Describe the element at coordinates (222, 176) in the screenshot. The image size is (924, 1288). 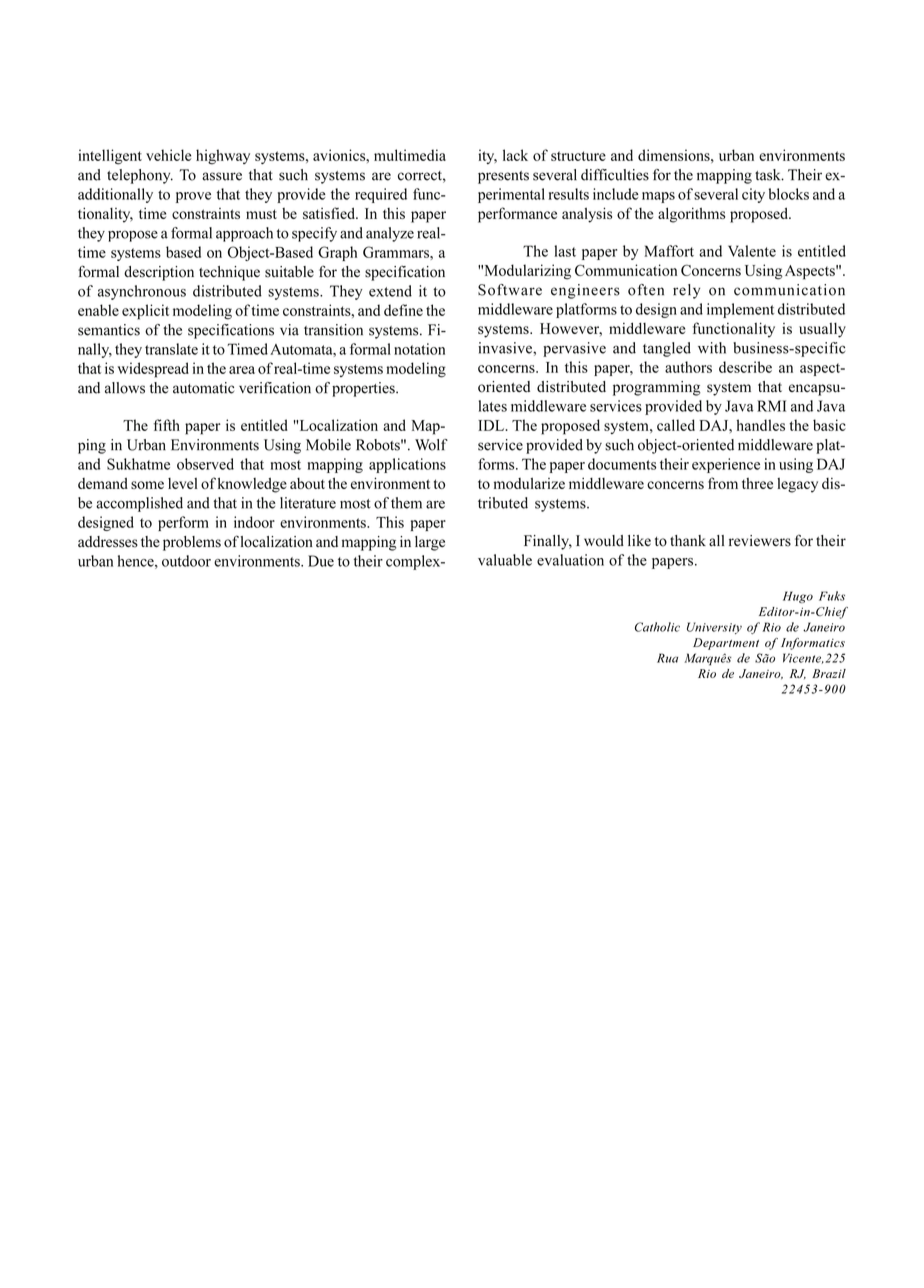
I see `assure` at that location.
